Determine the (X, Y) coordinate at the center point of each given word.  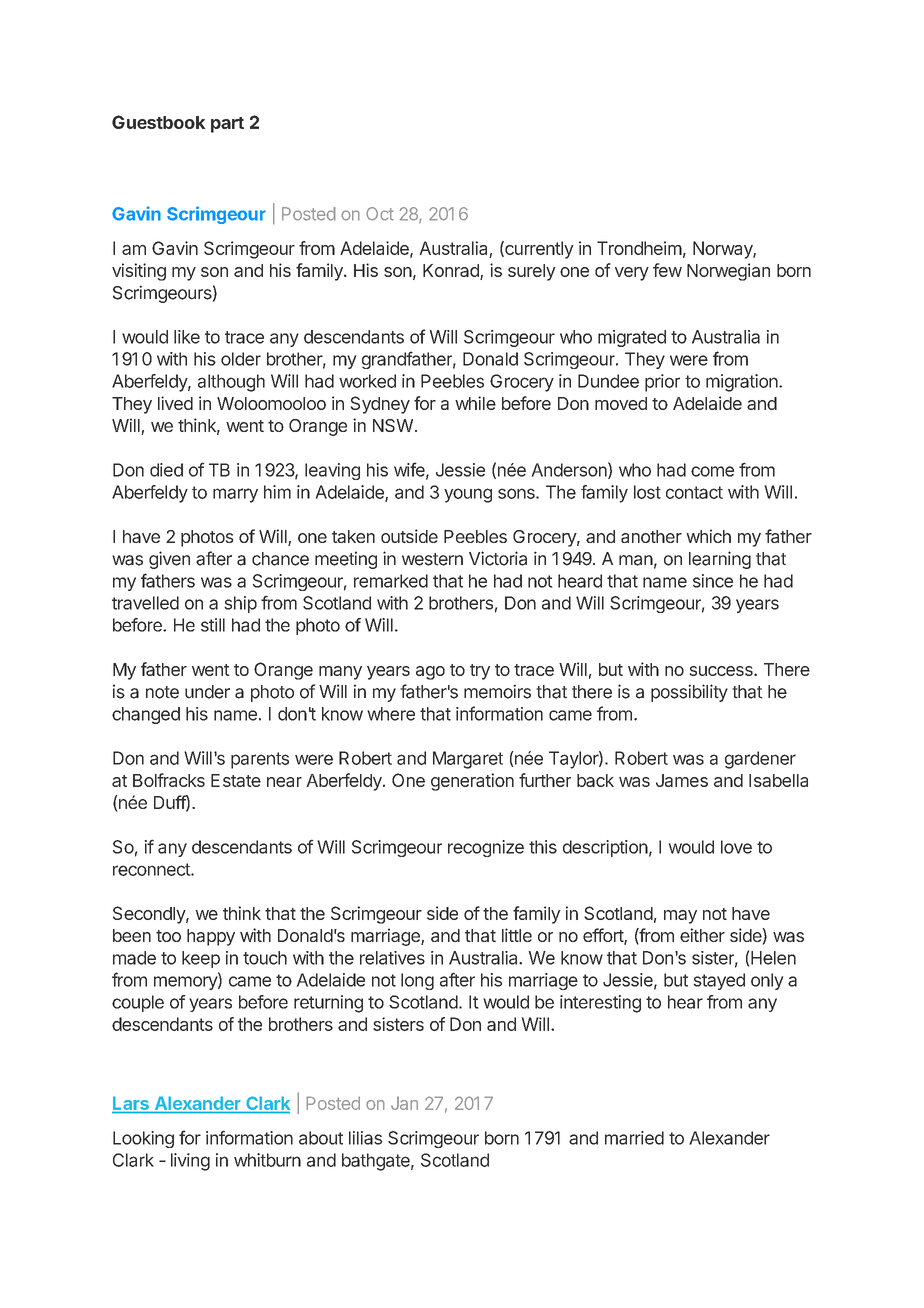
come (712, 471)
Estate (236, 780)
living (190, 1162)
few (667, 270)
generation (472, 782)
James (682, 780)
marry (235, 495)
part (227, 125)
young (468, 495)
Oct (380, 214)
